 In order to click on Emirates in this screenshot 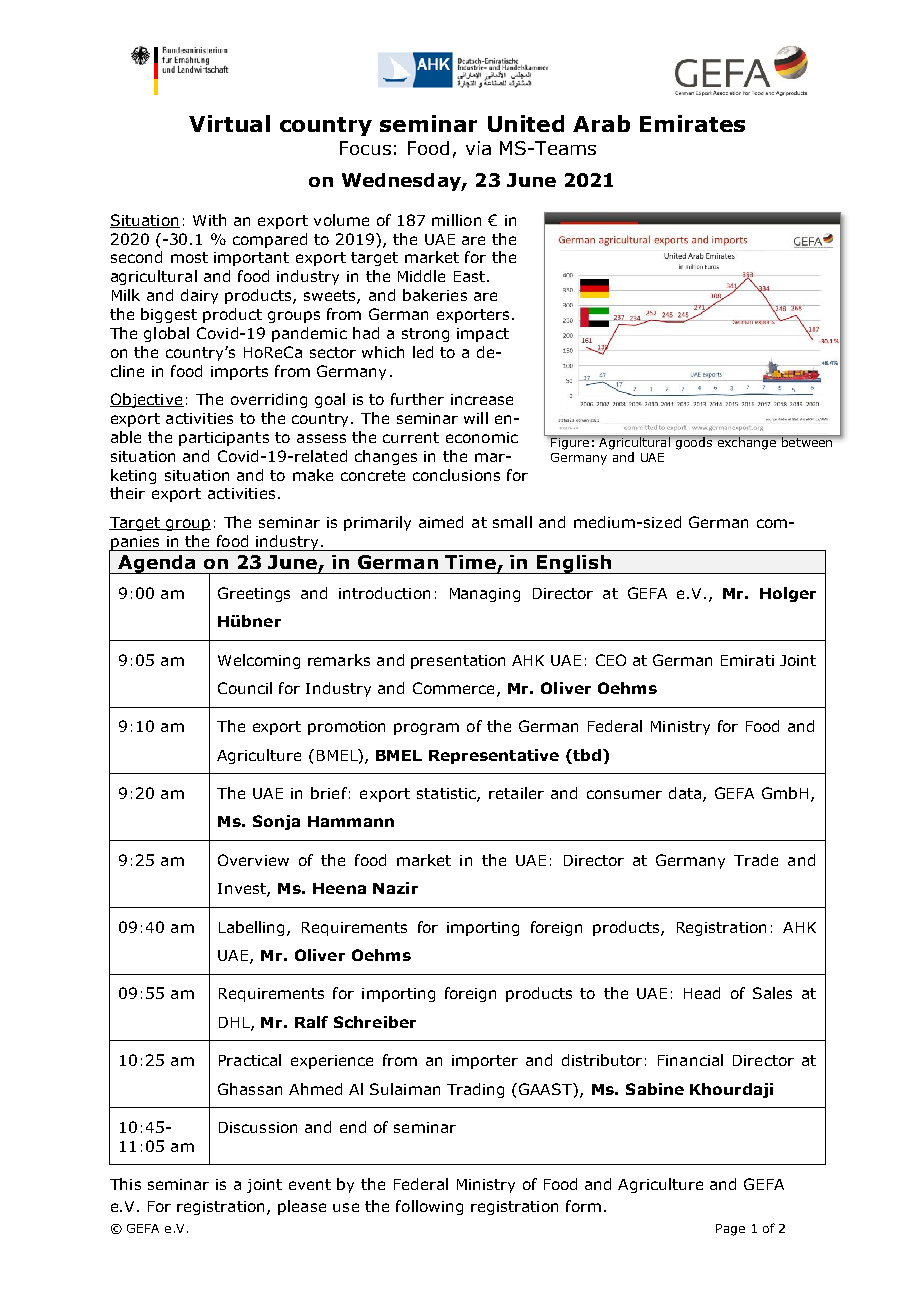, I will do `click(692, 123)`.
